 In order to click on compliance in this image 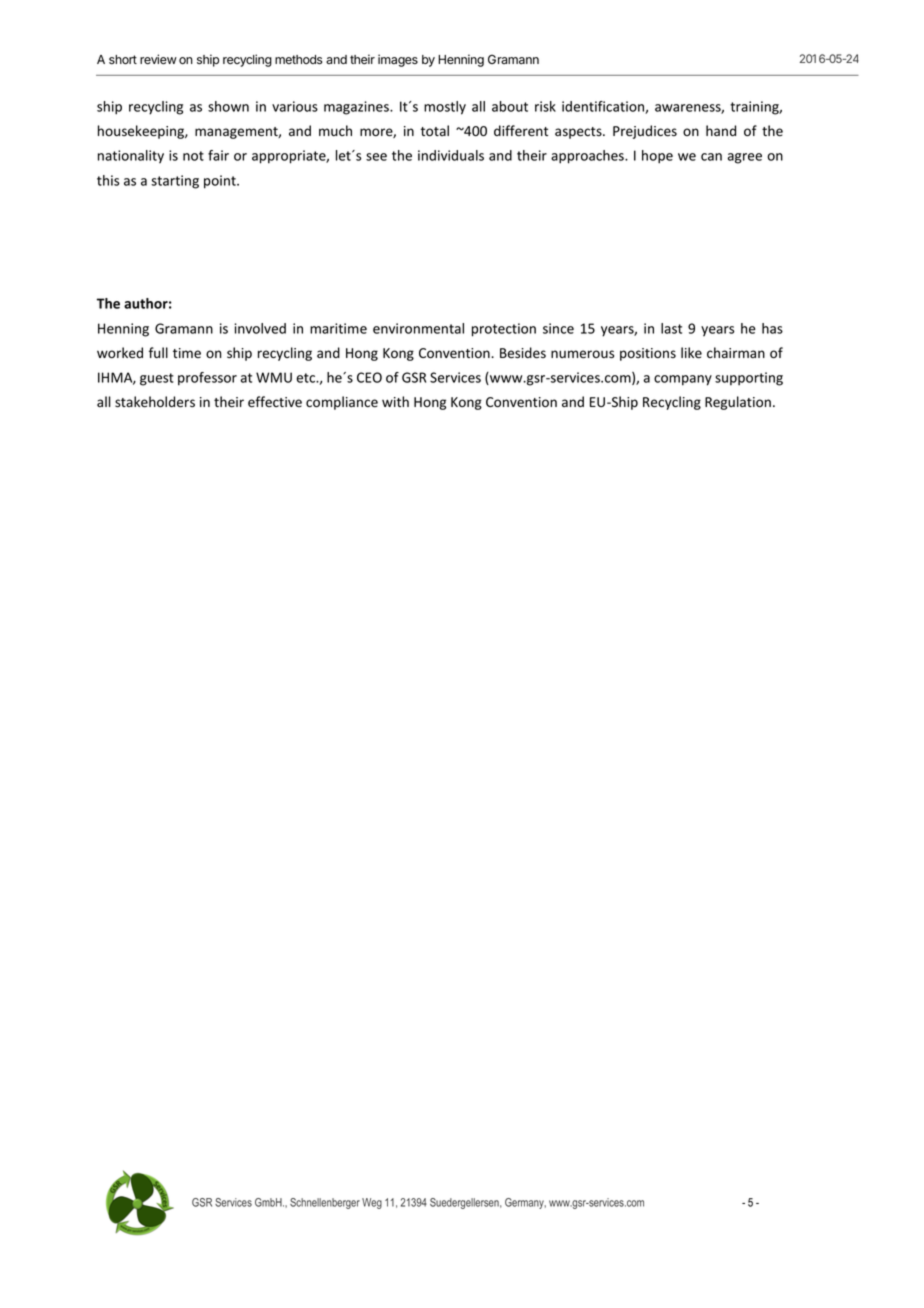, I will do `click(342, 403)`.
